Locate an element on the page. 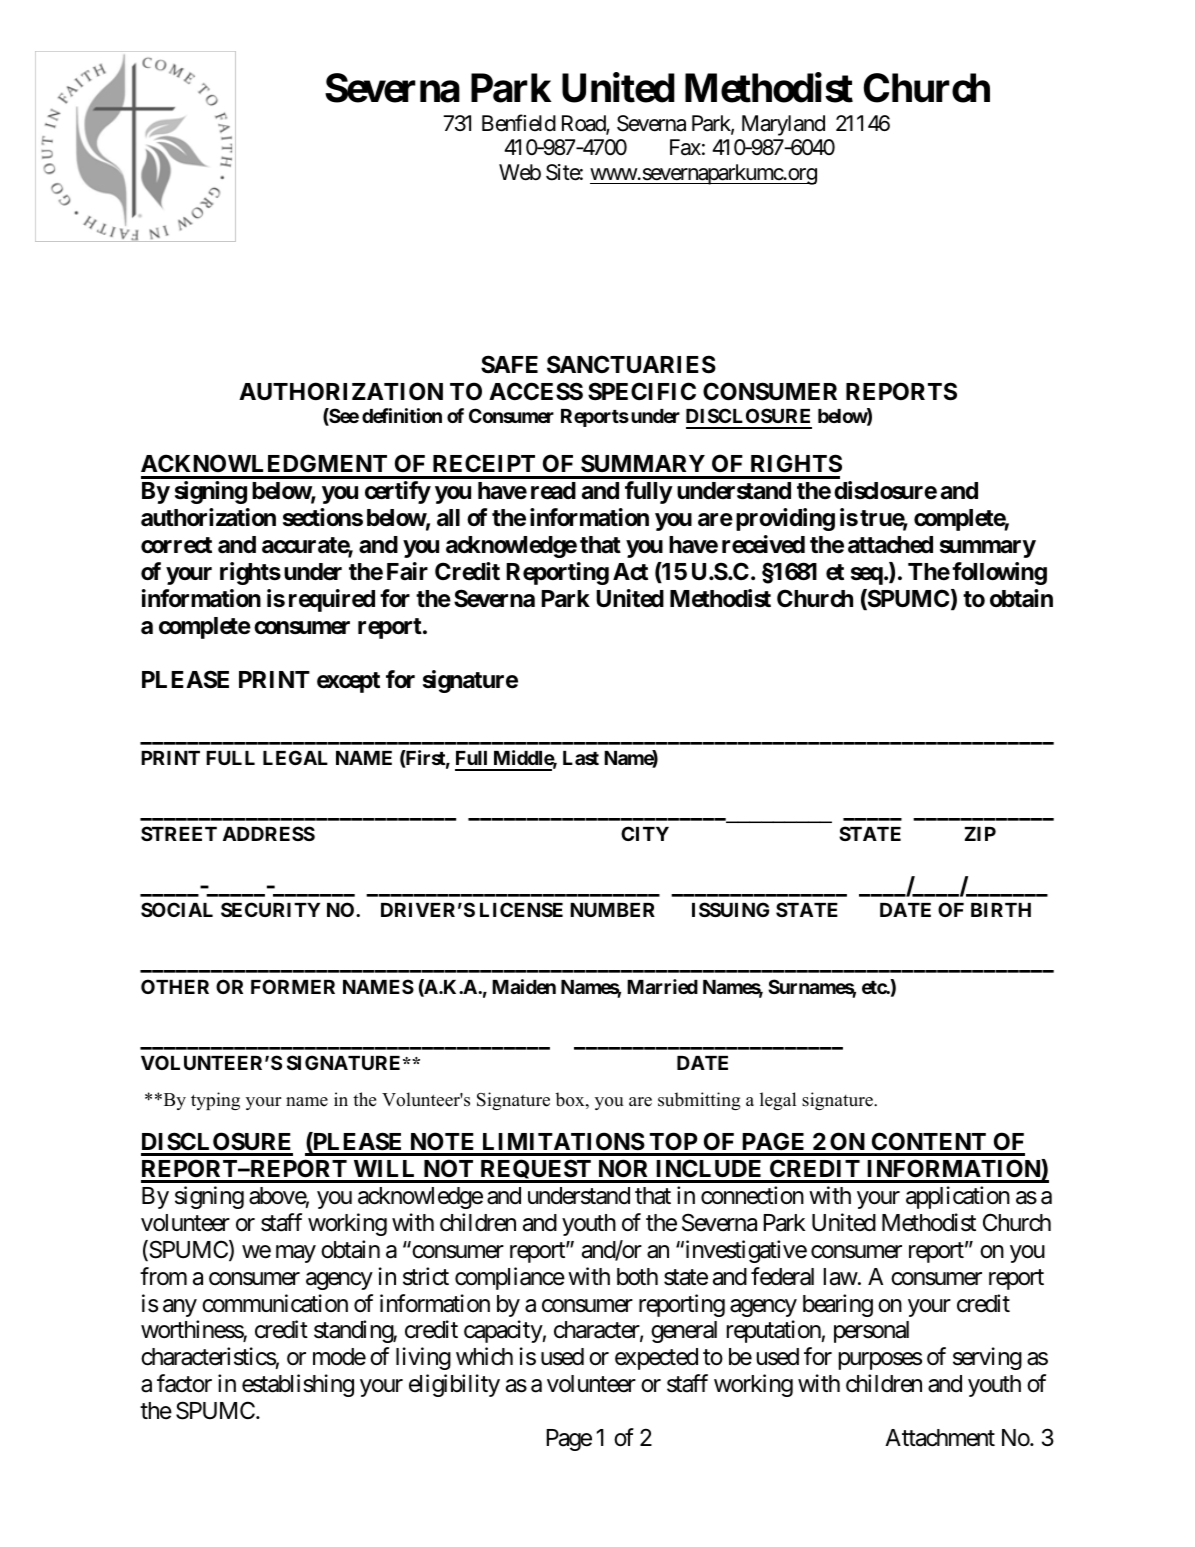 The image size is (1195, 1547). SECURITY is located at coordinates (270, 909).
